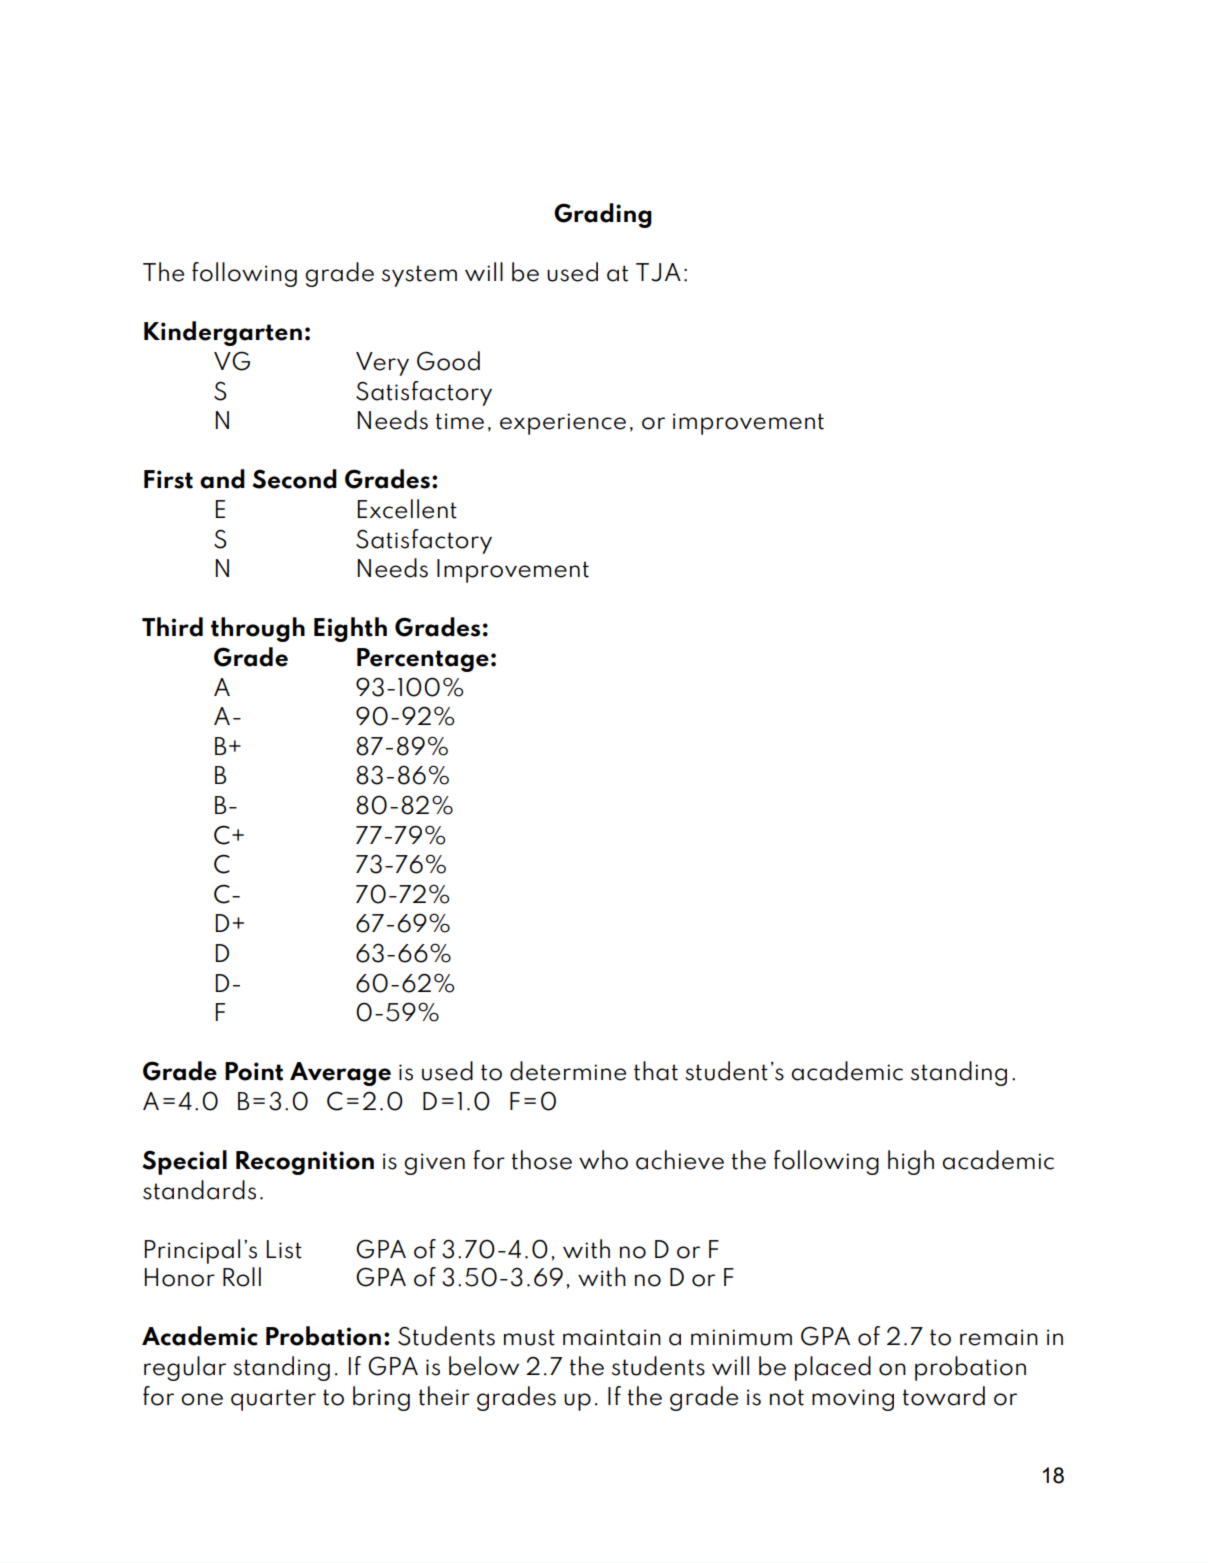 The image size is (1208, 1563). I want to click on Eighth, so click(350, 629).
